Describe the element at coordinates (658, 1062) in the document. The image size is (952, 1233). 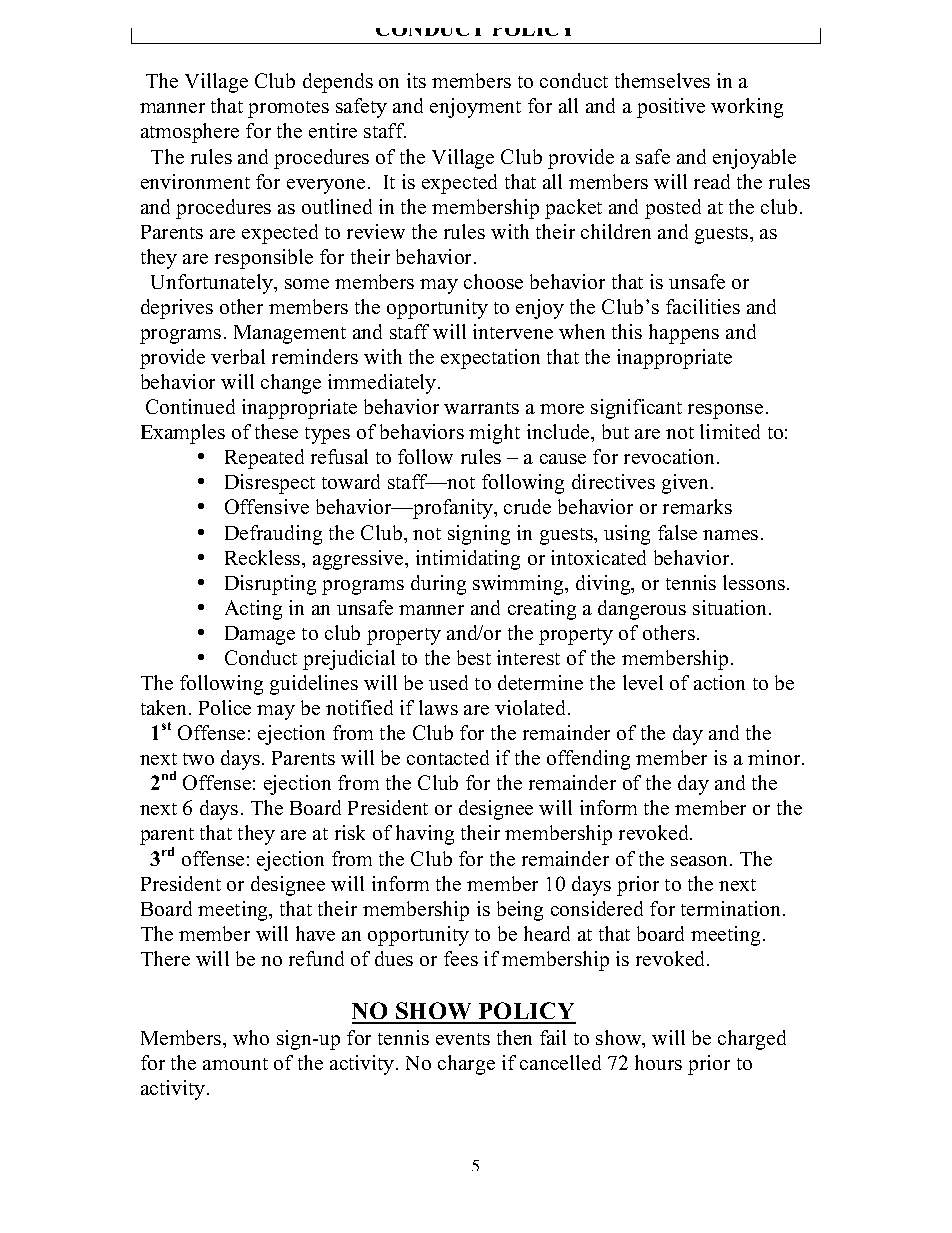
I see `hours` at that location.
